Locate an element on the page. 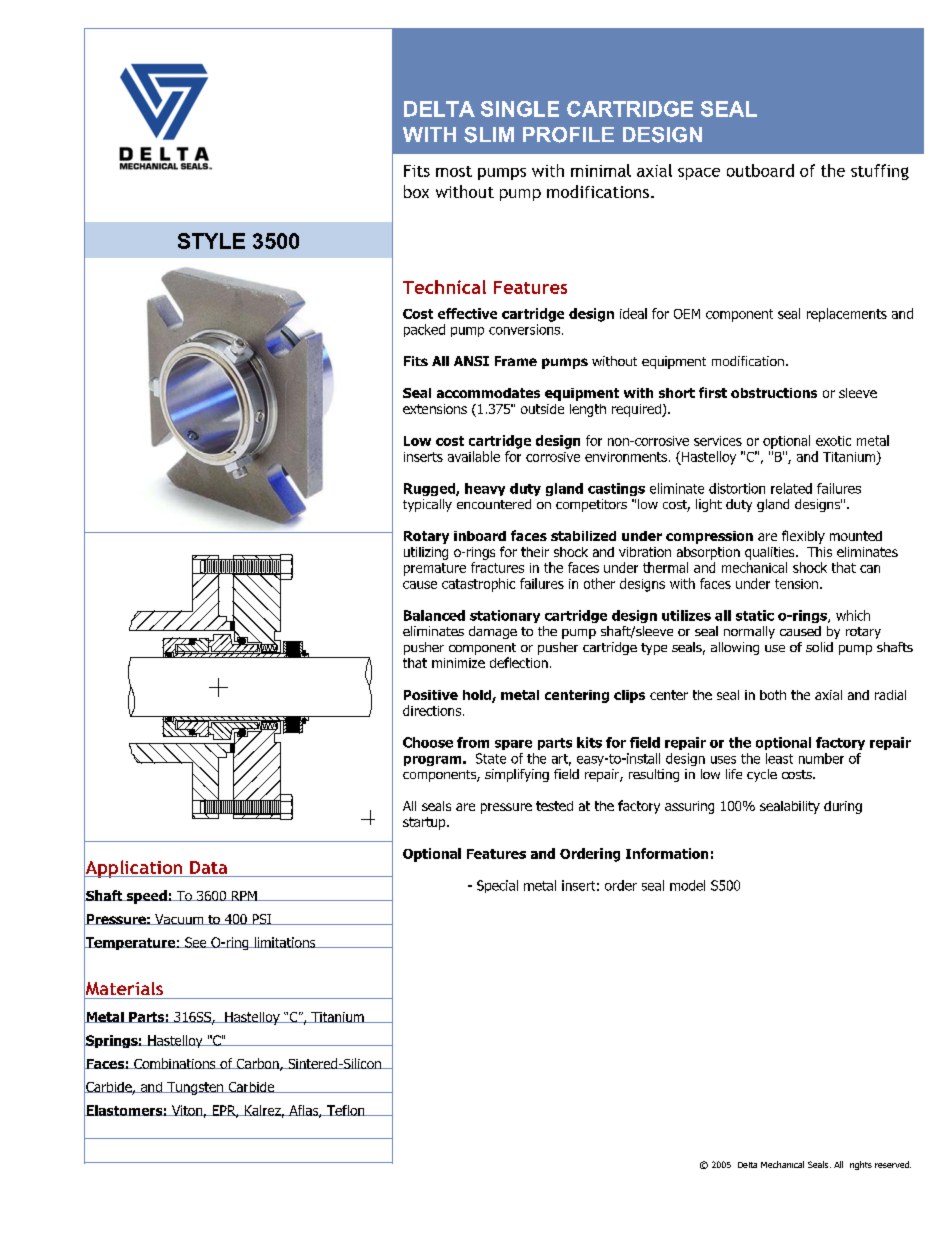 Image resolution: width=952 pixels, height=1233 pixels. SLIM is located at coordinates (489, 135).
